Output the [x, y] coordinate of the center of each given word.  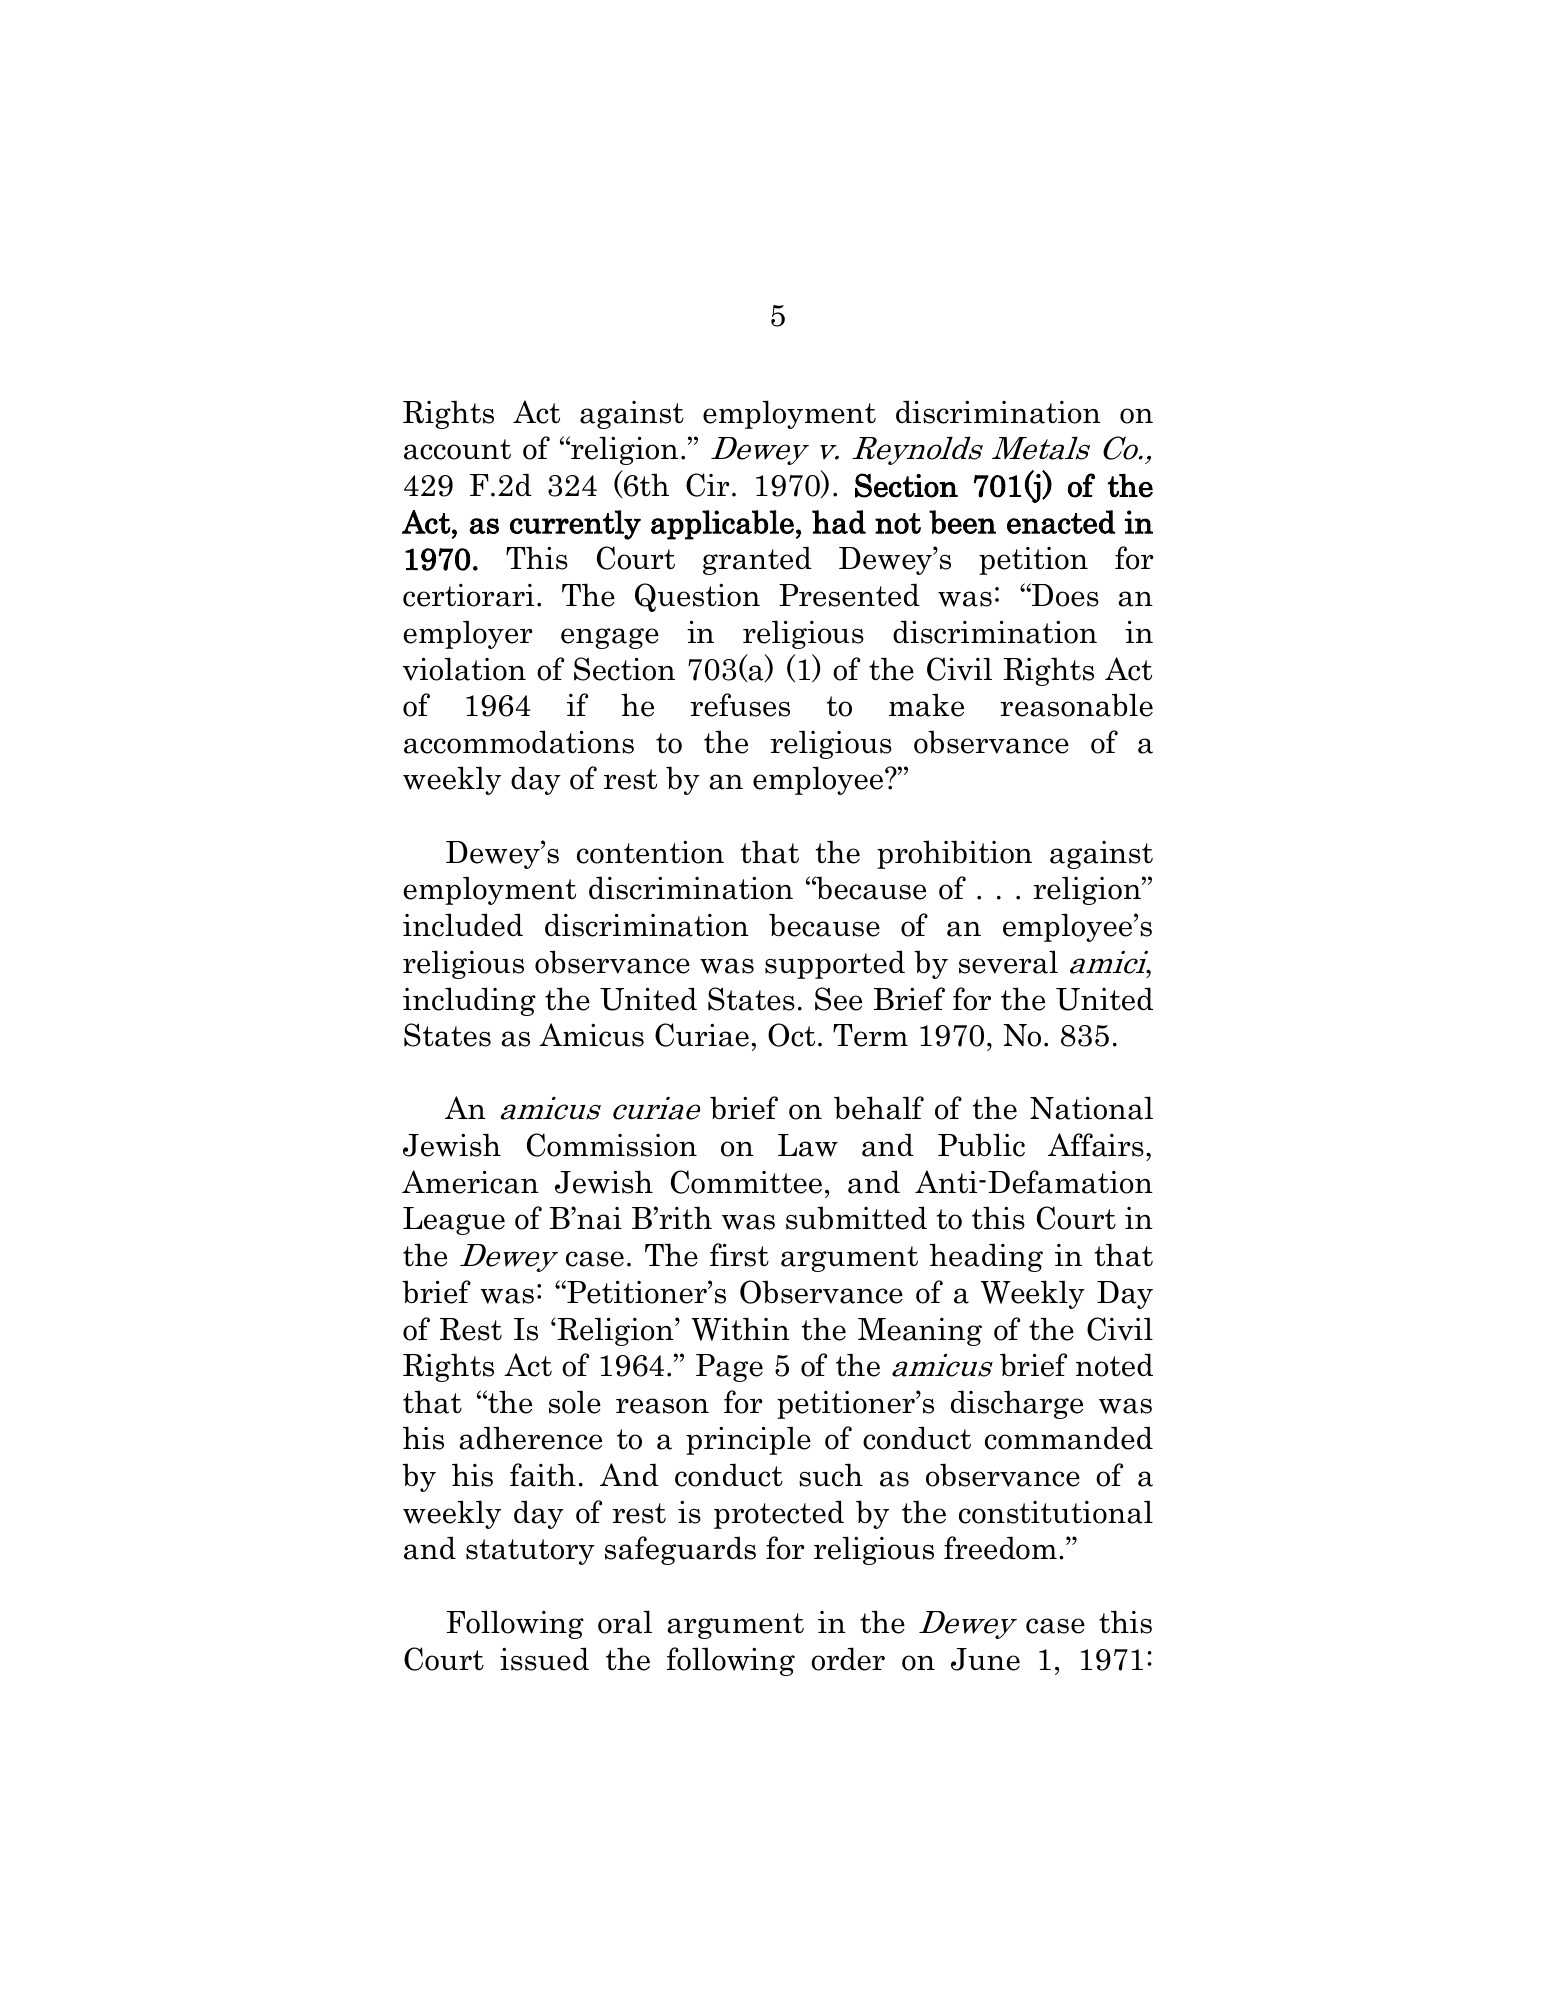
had [839, 522]
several [1008, 962]
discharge [1017, 1404]
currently [575, 525]
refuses [740, 705]
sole [575, 1402]
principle [748, 1440]
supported [835, 964]
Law [808, 1145]
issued [544, 1659]
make [926, 705]
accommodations [519, 742]
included [463, 925]
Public [981, 1145]
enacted [1061, 522]
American [470, 1182]
